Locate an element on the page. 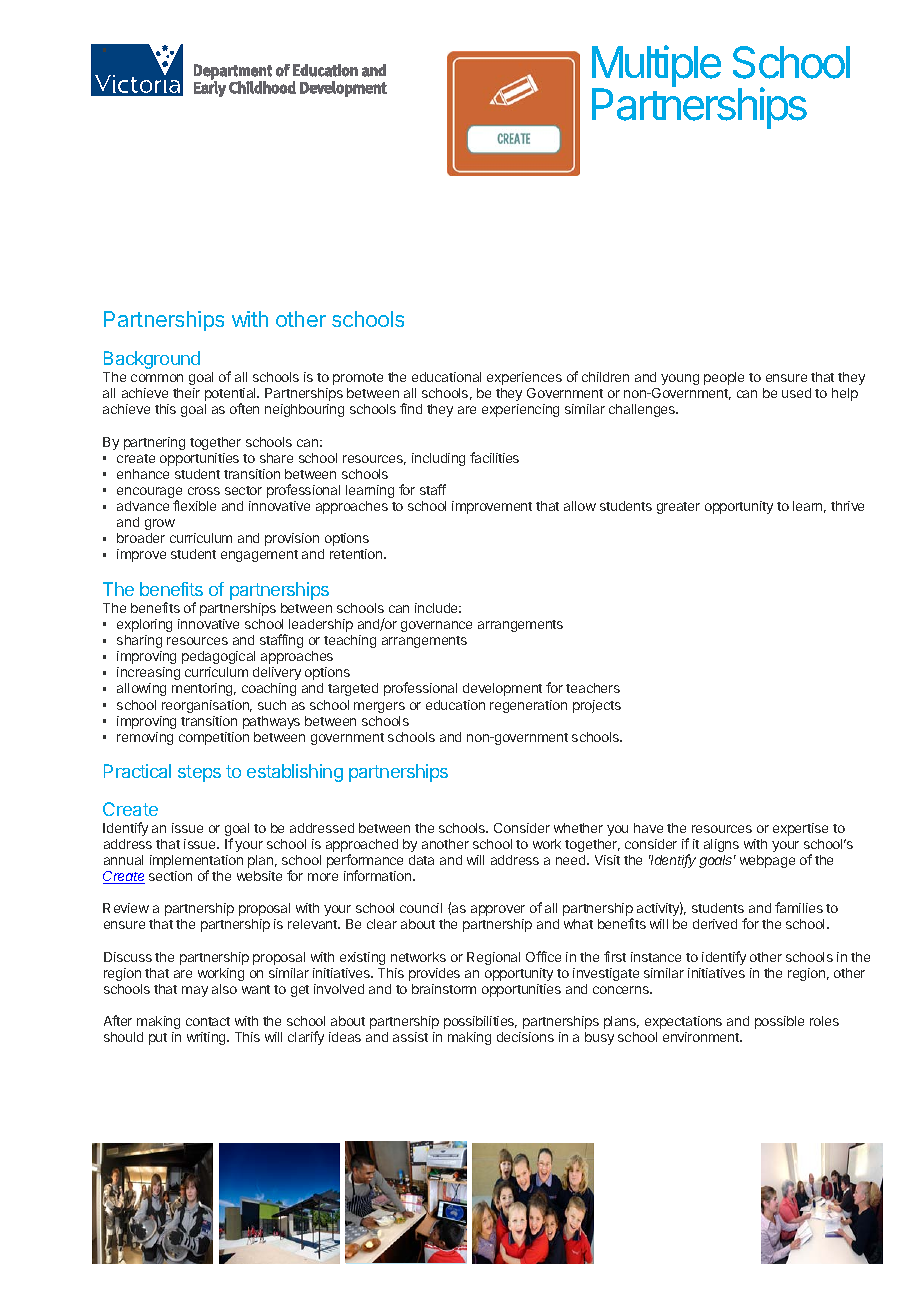 This page has width=924, height=1308. steps is located at coordinates (199, 773).
